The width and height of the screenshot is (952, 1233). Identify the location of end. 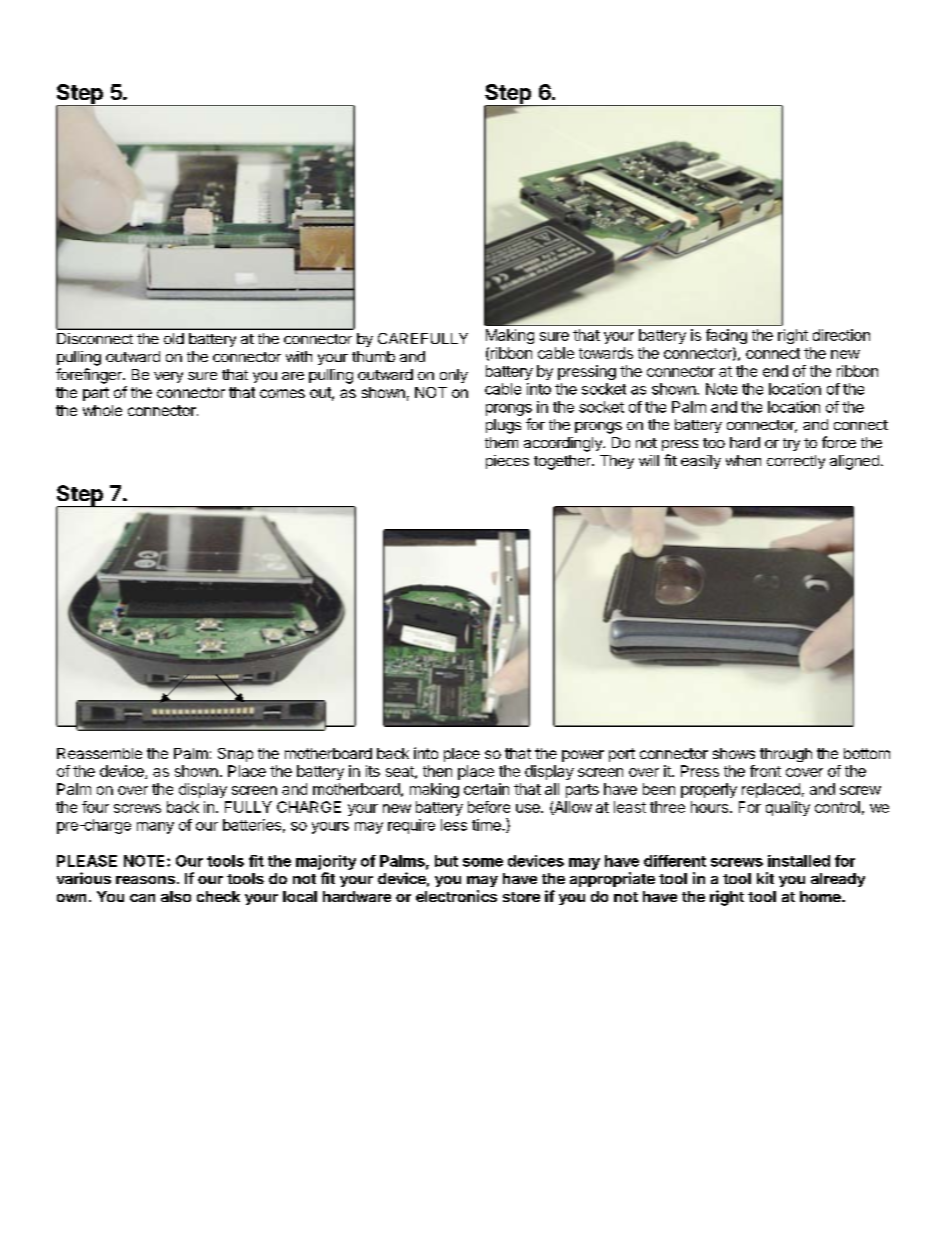
(775, 371).
